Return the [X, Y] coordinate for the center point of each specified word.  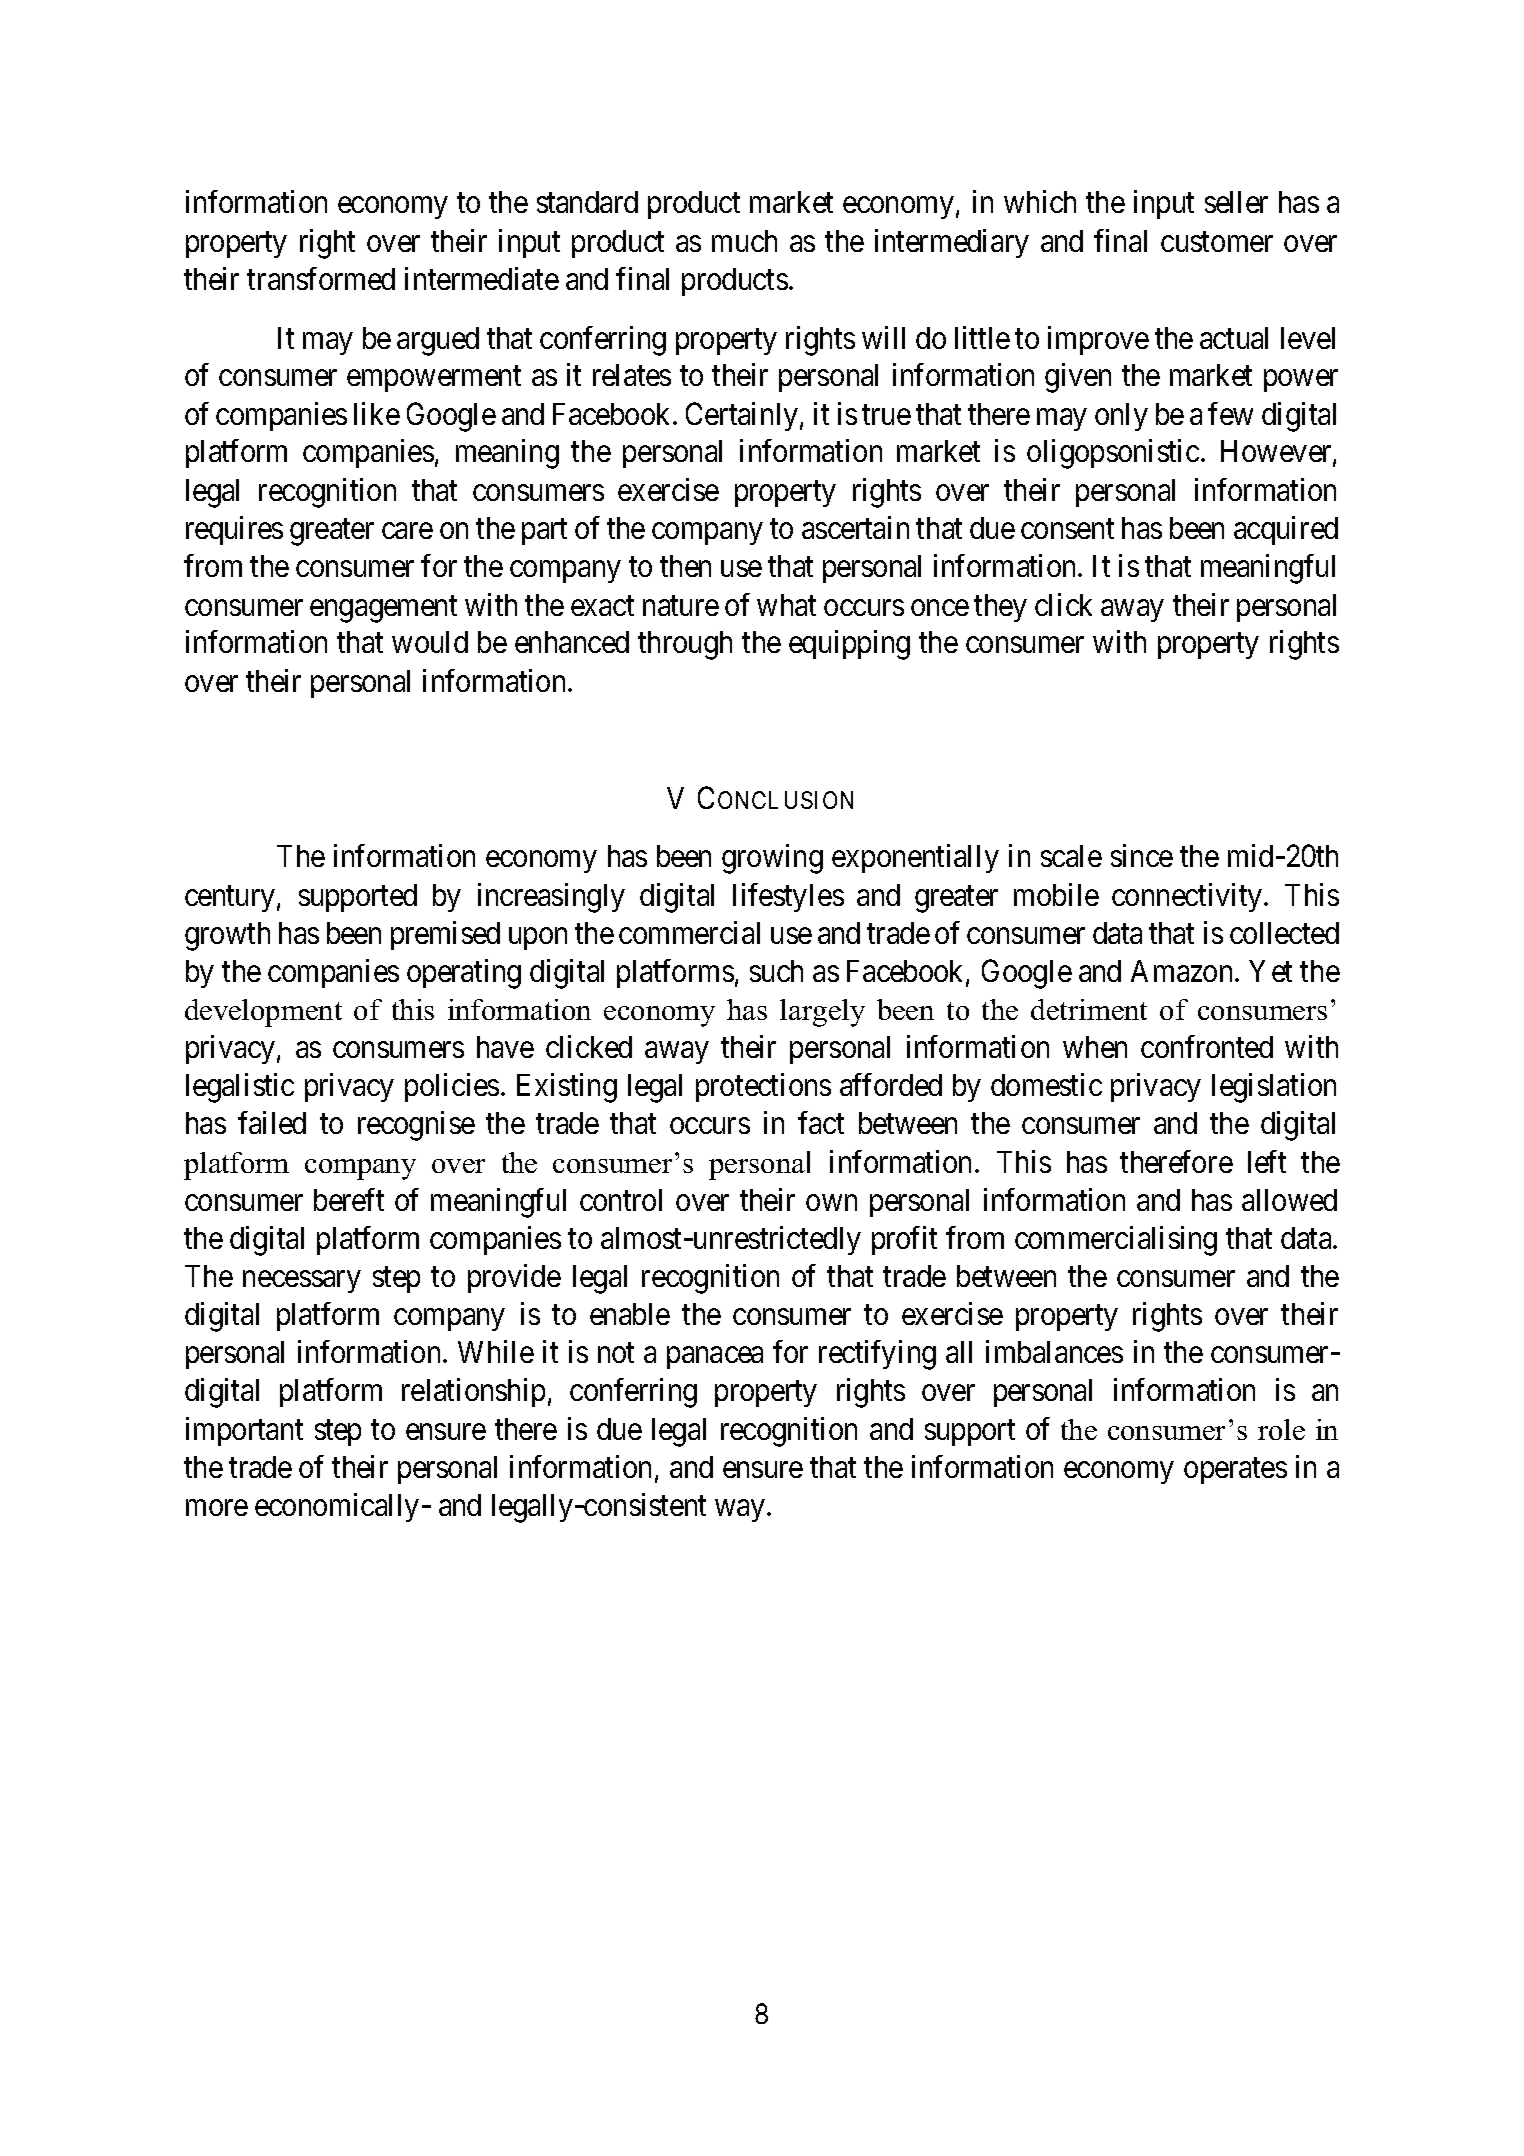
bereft [349, 1199]
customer [1217, 242]
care [407, 531]
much [744, 241]
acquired [1286, 530]
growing [772, 859]
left [1267, 1161]
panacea [715, 1358]
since [1142, 855]
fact [821, 1122]
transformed [321, 278]
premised [445, 935]
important [244, 1431]
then [685, 566]
